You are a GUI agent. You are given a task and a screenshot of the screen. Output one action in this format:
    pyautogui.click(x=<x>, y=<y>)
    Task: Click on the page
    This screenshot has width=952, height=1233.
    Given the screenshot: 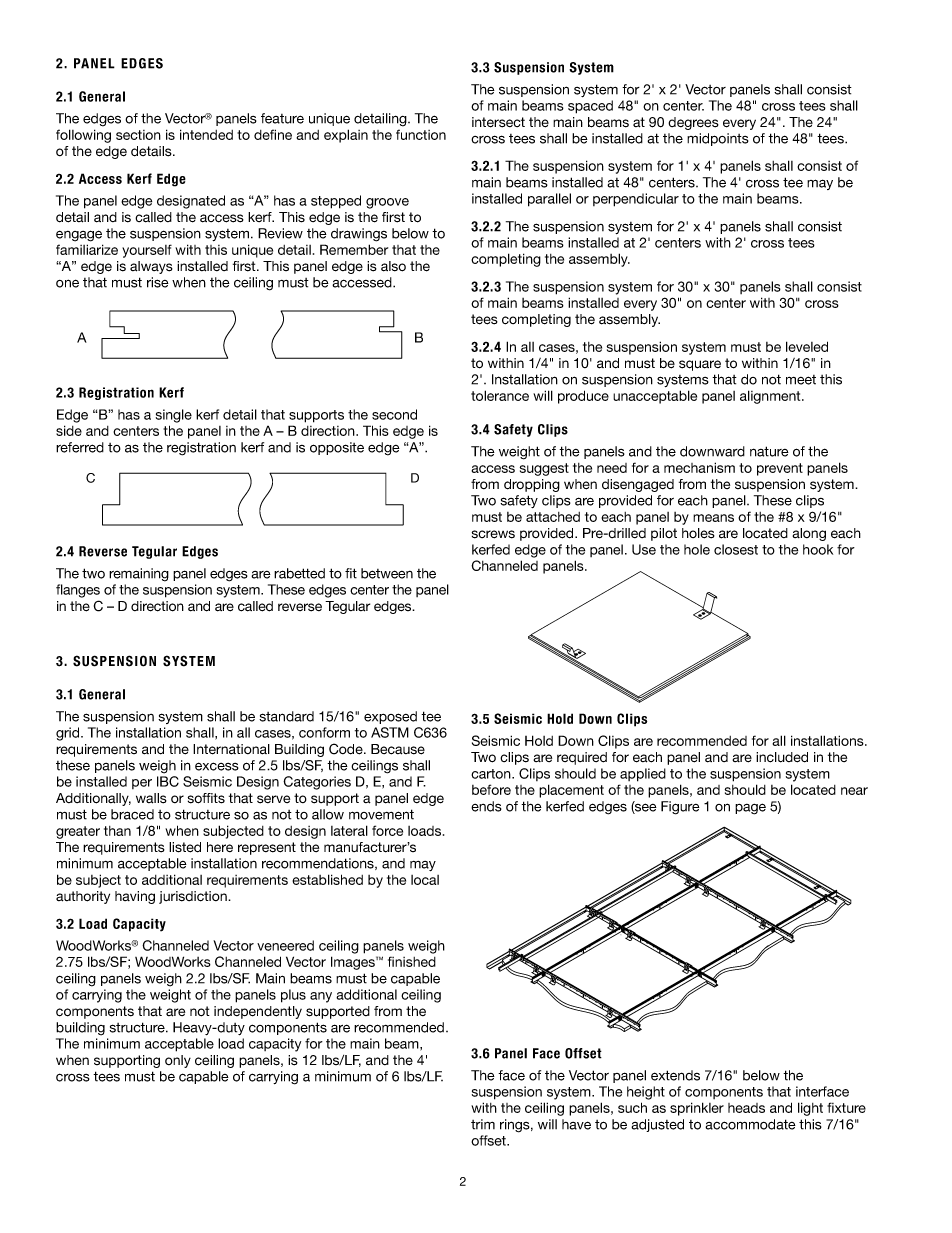 What is the action you would take?
    pyautogui.click(x=750, y=809)
